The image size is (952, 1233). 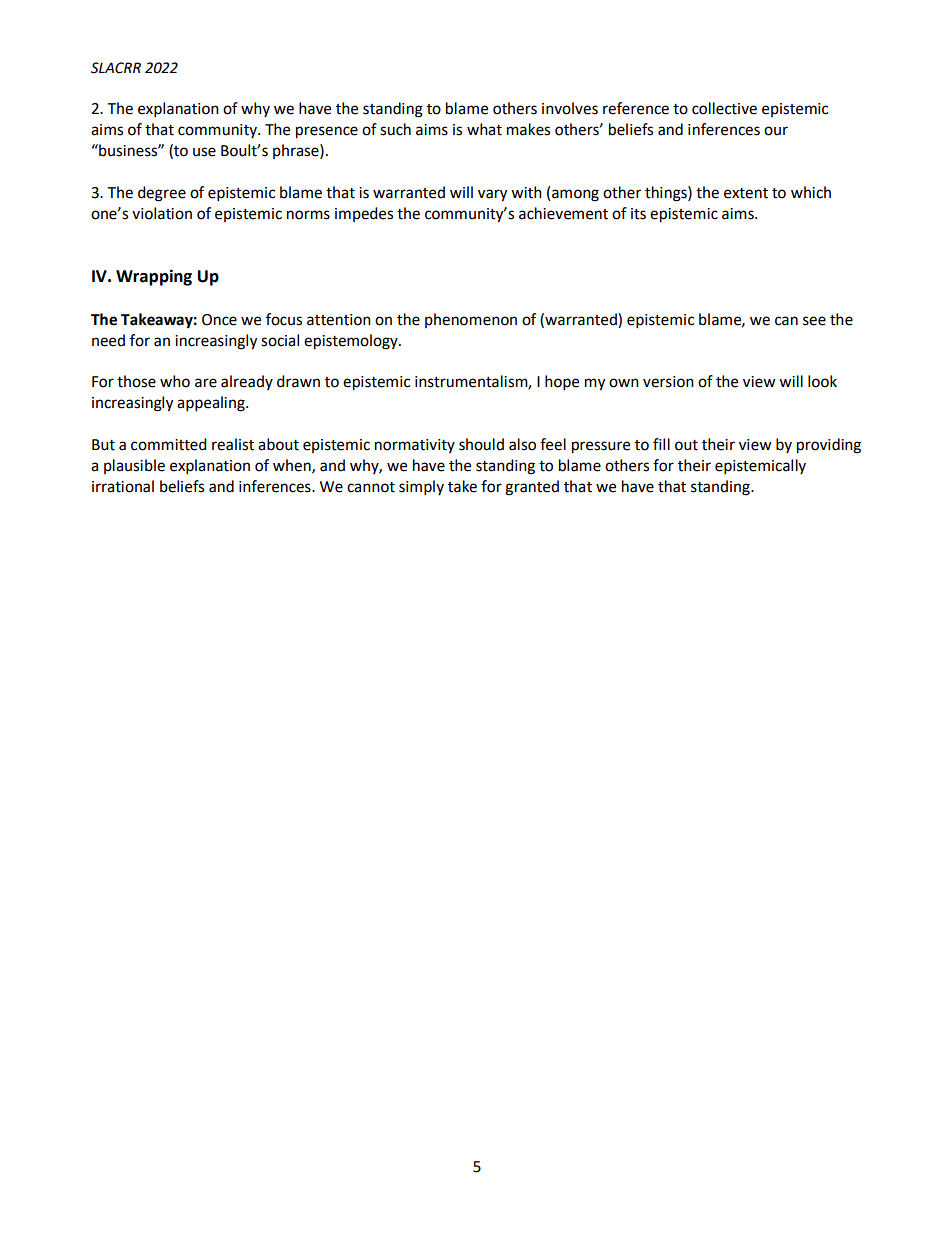 I want to click on providing, so click(x=829, y=446).
